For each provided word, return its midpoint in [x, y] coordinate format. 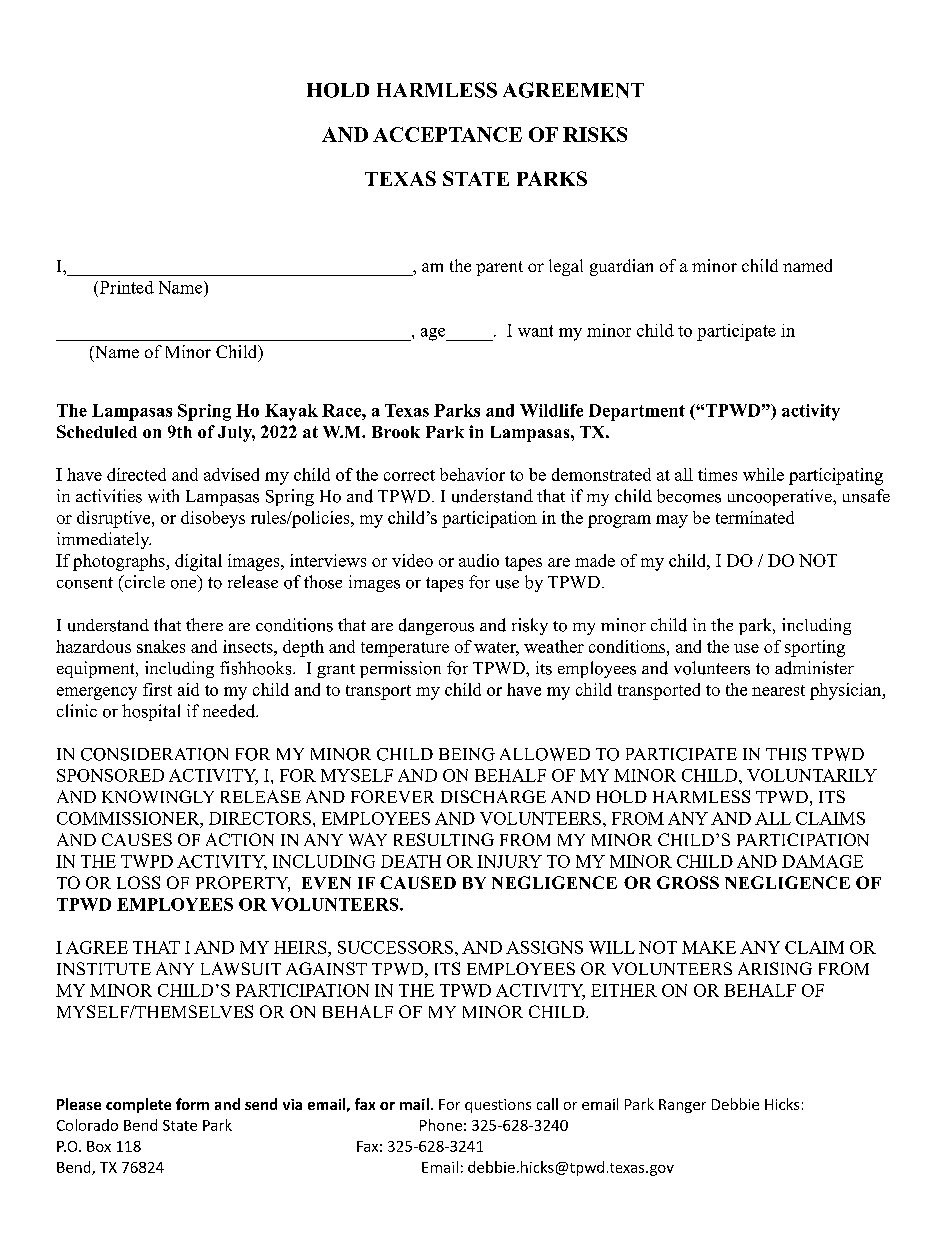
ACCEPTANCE [447, 134]
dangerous [436, 626]
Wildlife [551, 410]
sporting [815, 648]
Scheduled [97, 431]
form [192, 1104]
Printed [125, 287]
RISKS [595, 134]
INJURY [509, 861]
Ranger [682, 1106]
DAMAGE [822, 861]
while [763, 474]
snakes [161, 646]
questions [498, 1106]
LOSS [138, 882]
